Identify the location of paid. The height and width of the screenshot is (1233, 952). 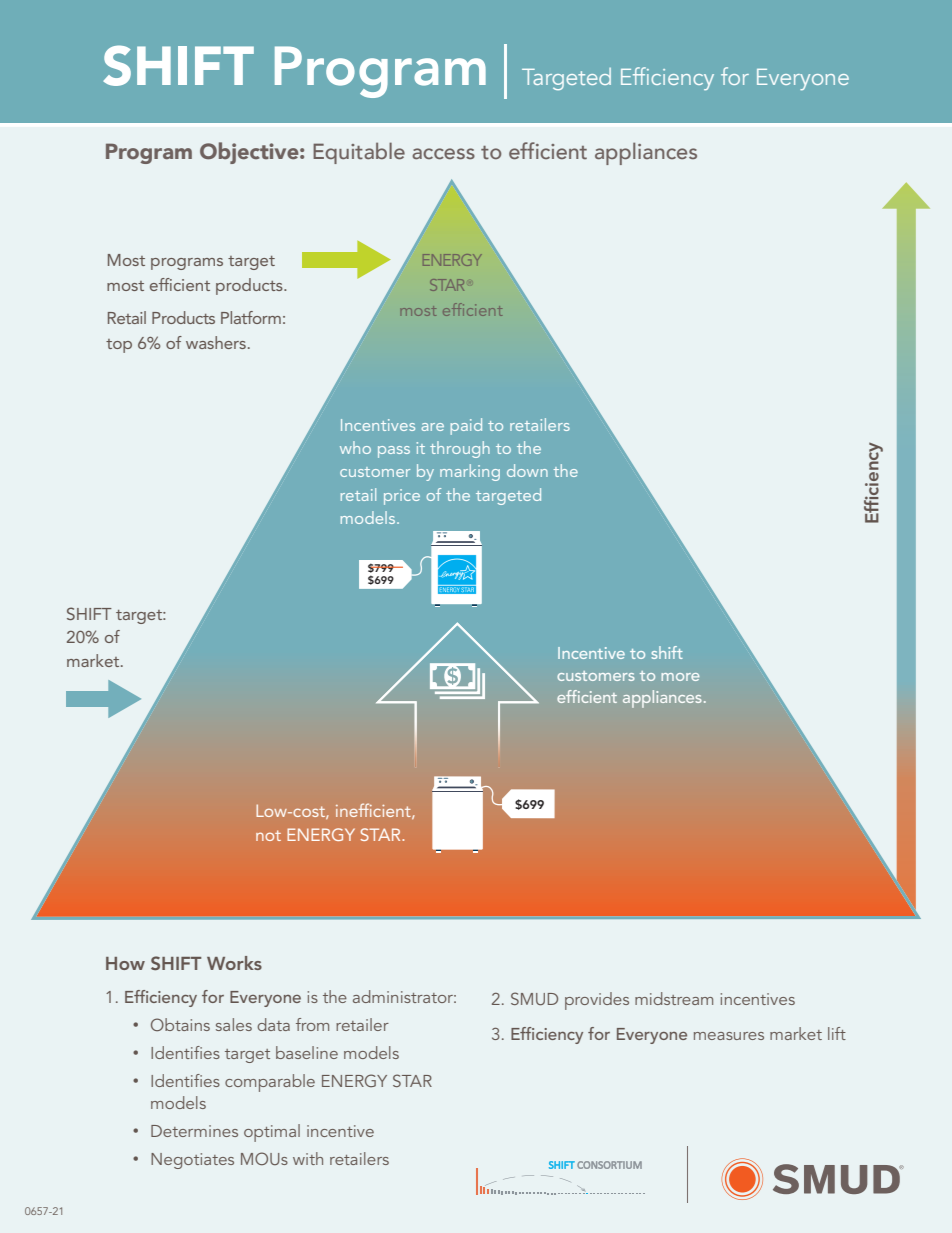
(466, 426).
